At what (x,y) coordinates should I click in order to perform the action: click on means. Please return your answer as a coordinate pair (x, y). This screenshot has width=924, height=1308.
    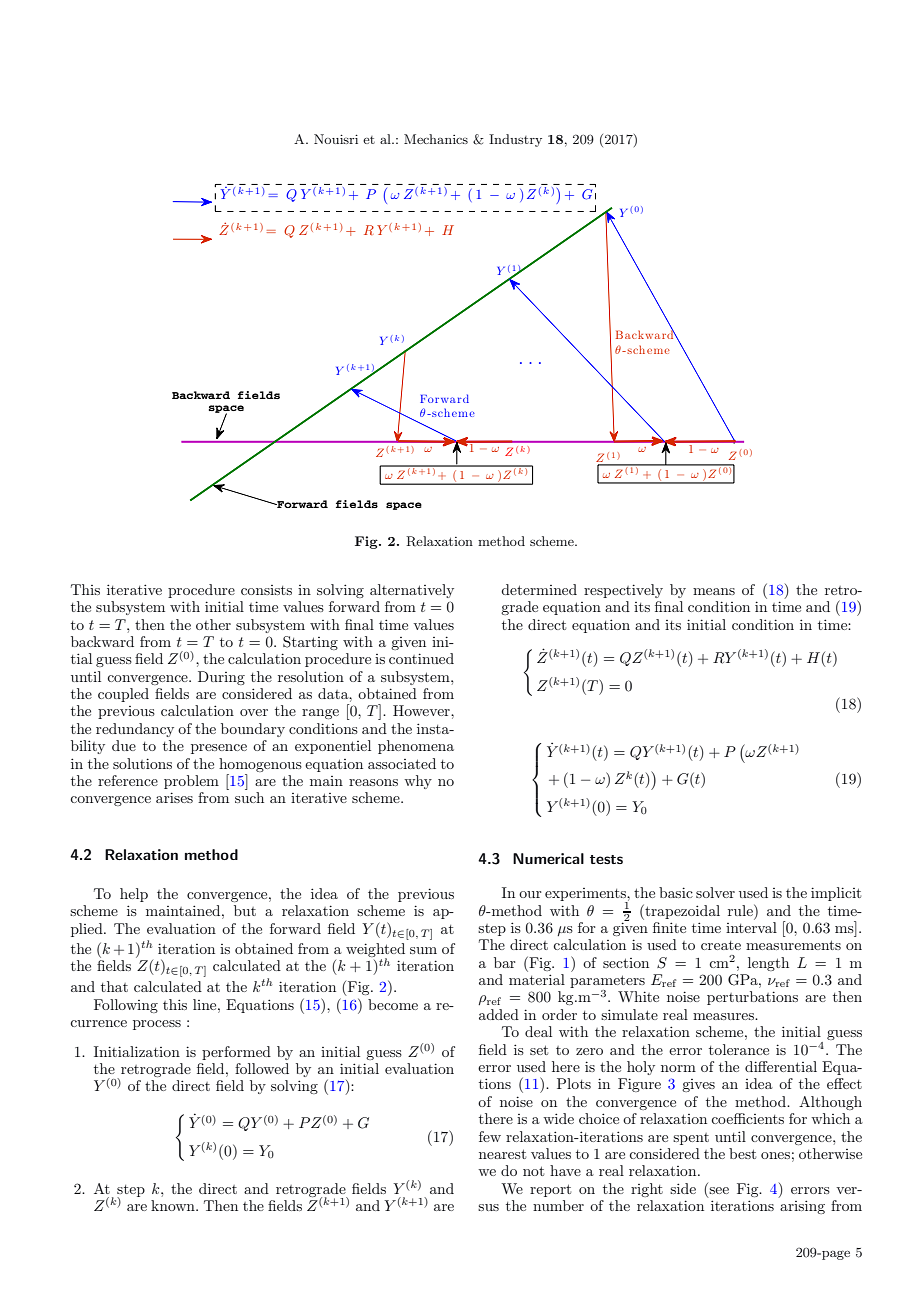
    Looking at the image, I should click on (714, 591).
